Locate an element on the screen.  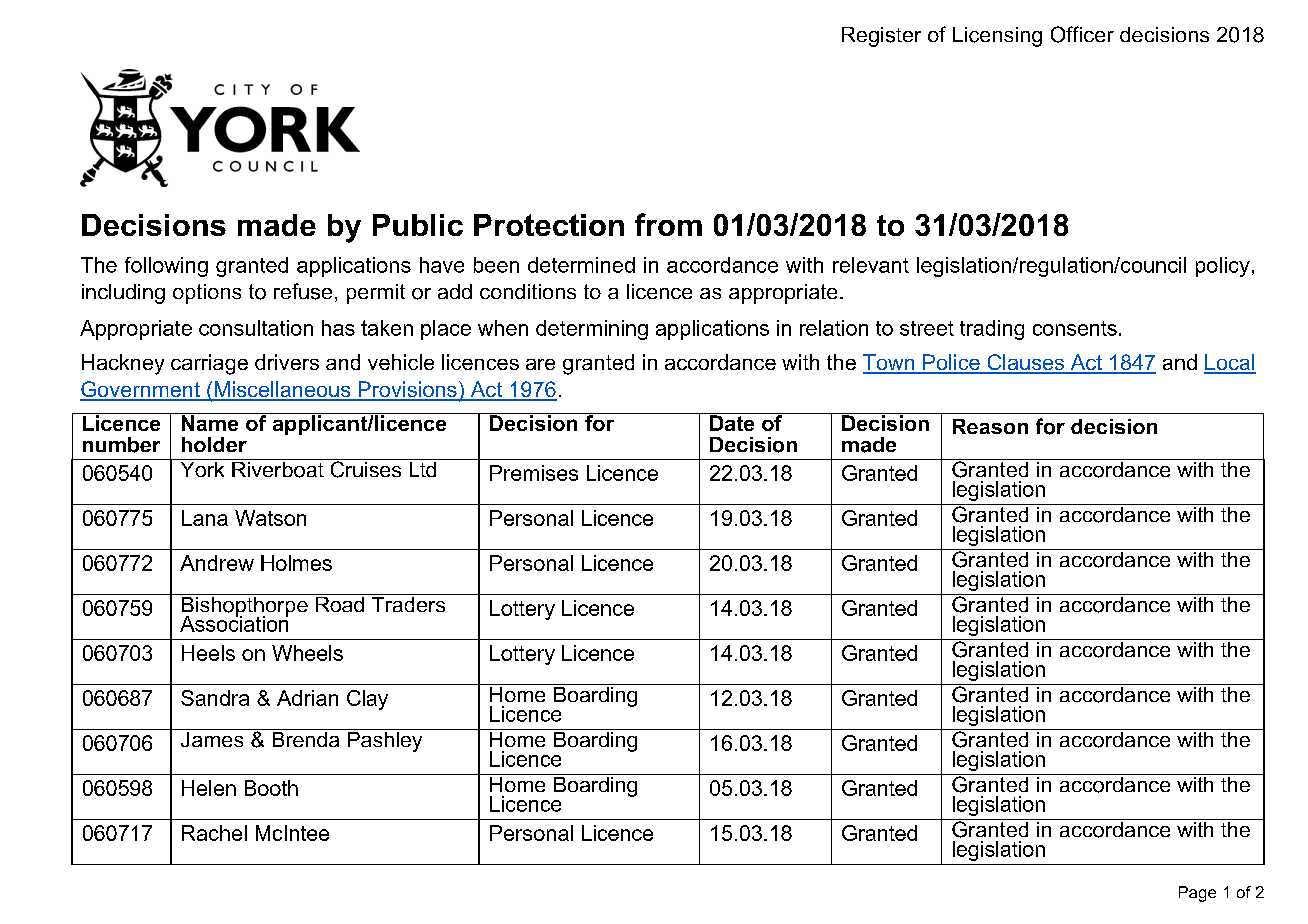
Association is located at coordinates (234, 623).
